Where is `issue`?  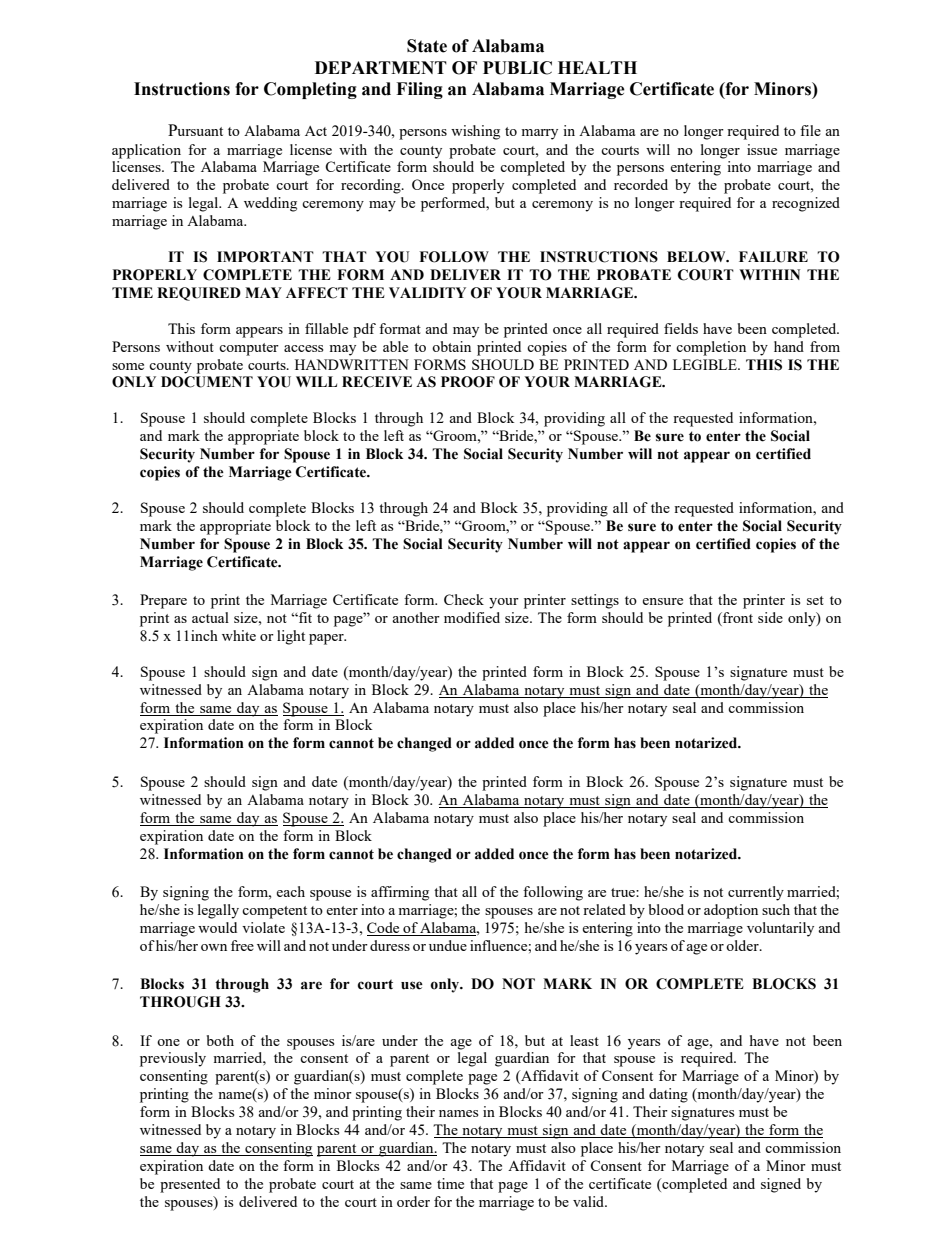 issue is located at coordinates (762, 149).
